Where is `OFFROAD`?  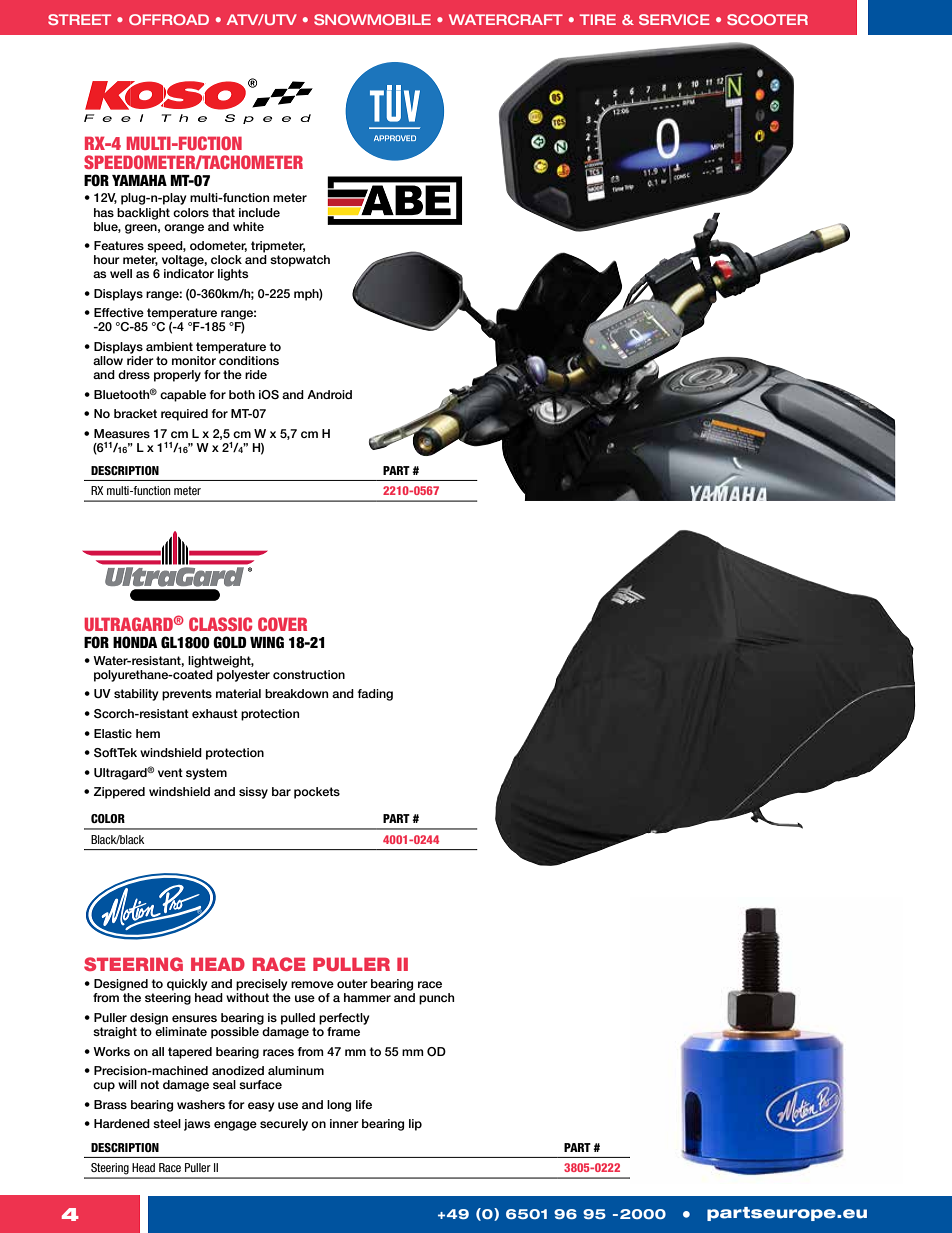 OFFROAD is located at coordinates (169, 19).
